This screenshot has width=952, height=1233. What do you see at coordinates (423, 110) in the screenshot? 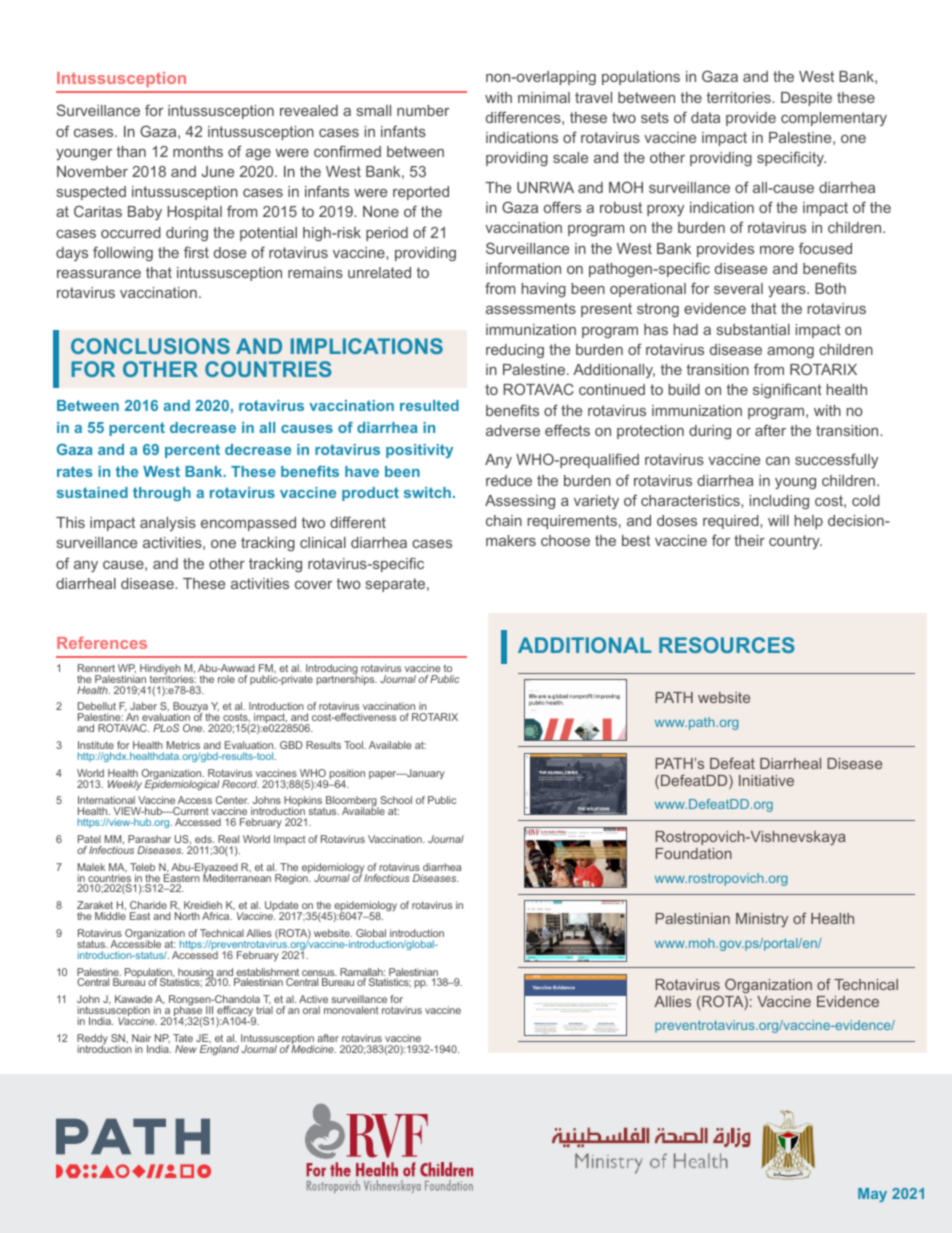
I see `number` at bounding box center [423, 110].
